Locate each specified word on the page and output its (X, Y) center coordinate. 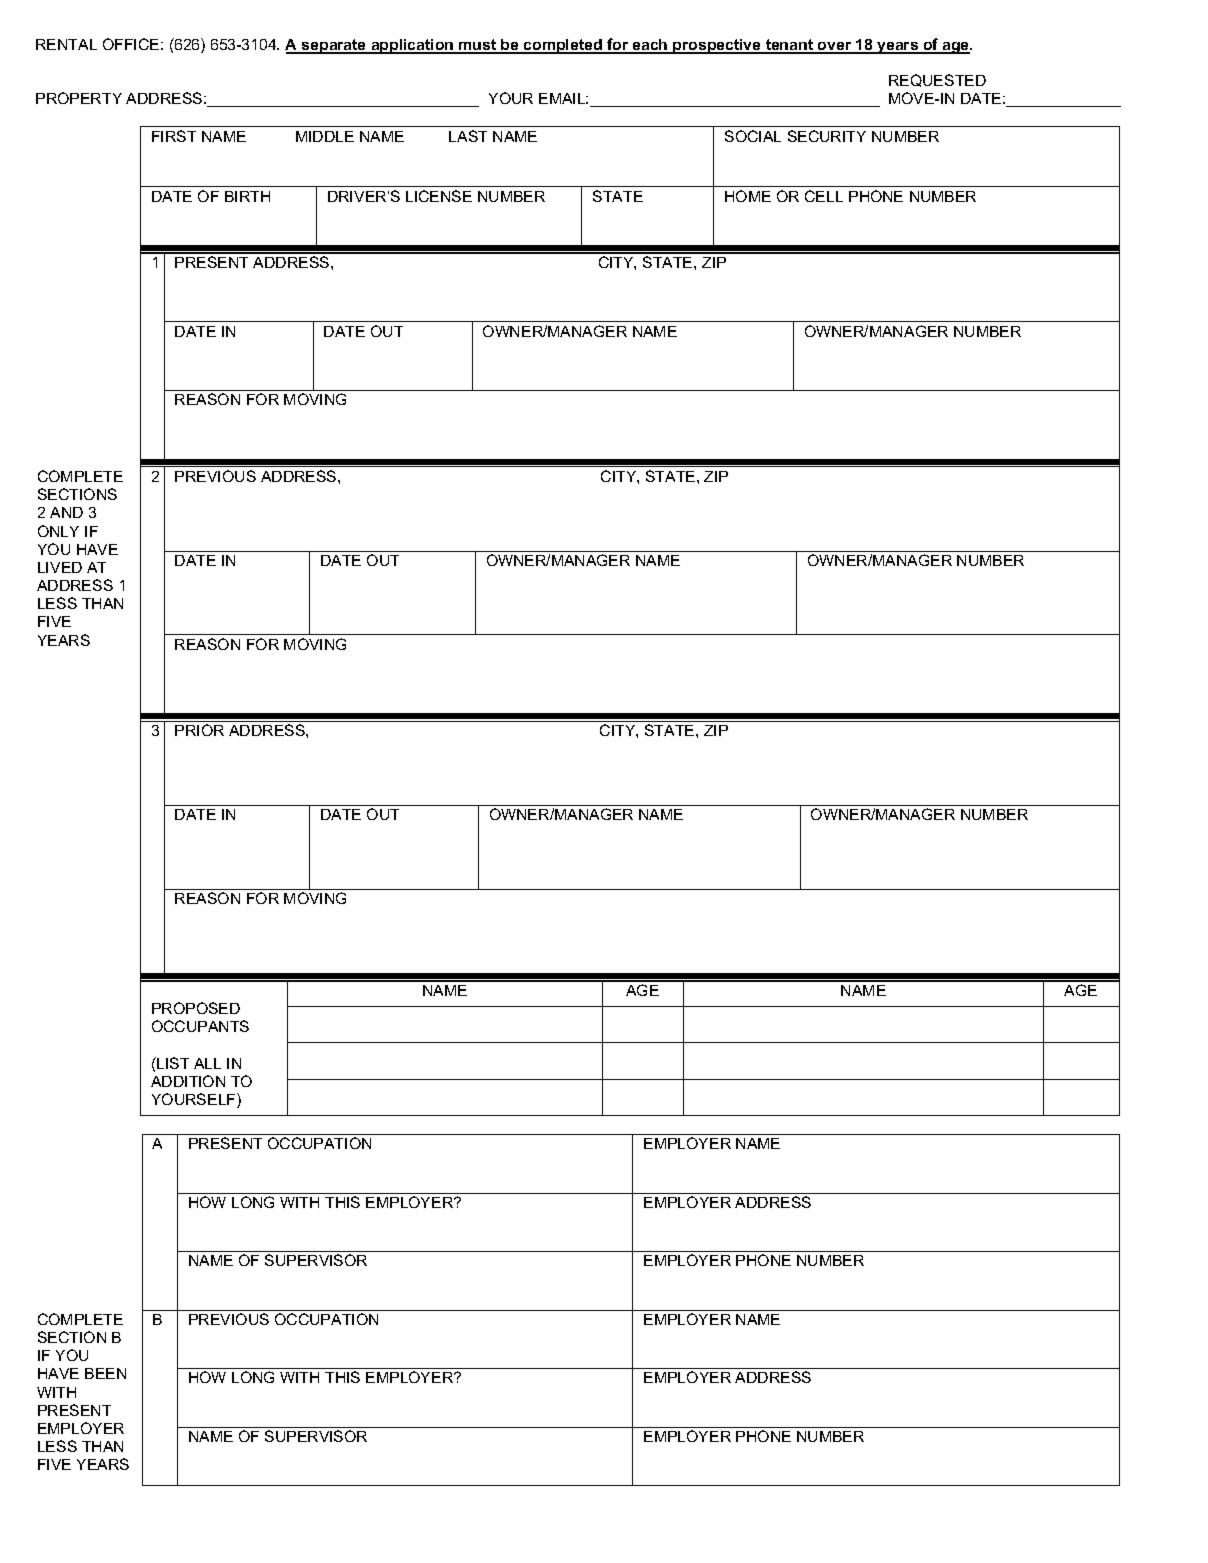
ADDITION (188, 1081)
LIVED (60, 567)
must (478, 46)
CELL (824, 196)
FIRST (174, 136)
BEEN (105, 1373)
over (835, 47)
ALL (207, 1063)
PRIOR (199, 730)
